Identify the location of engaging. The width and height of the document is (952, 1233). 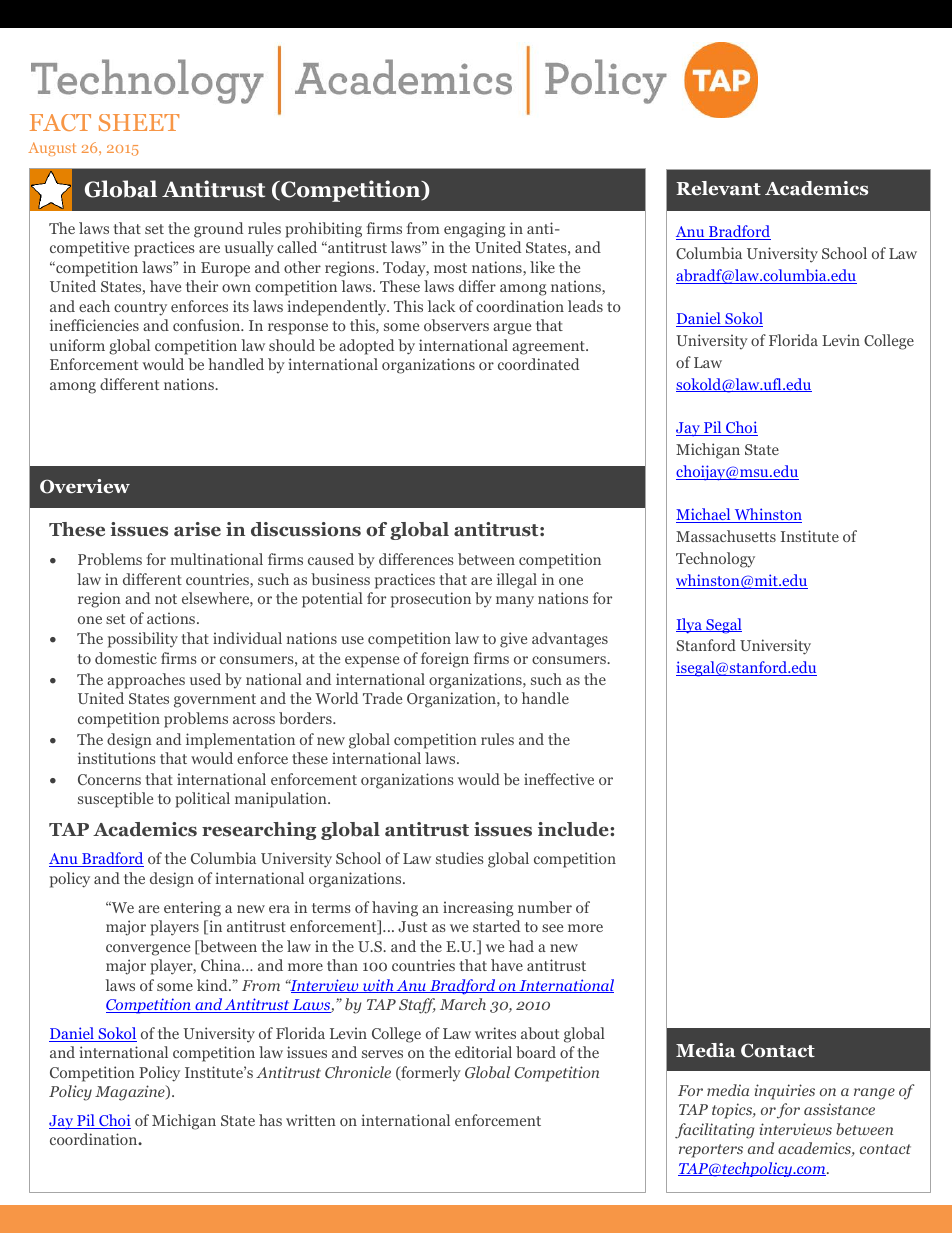
(475, 230).
